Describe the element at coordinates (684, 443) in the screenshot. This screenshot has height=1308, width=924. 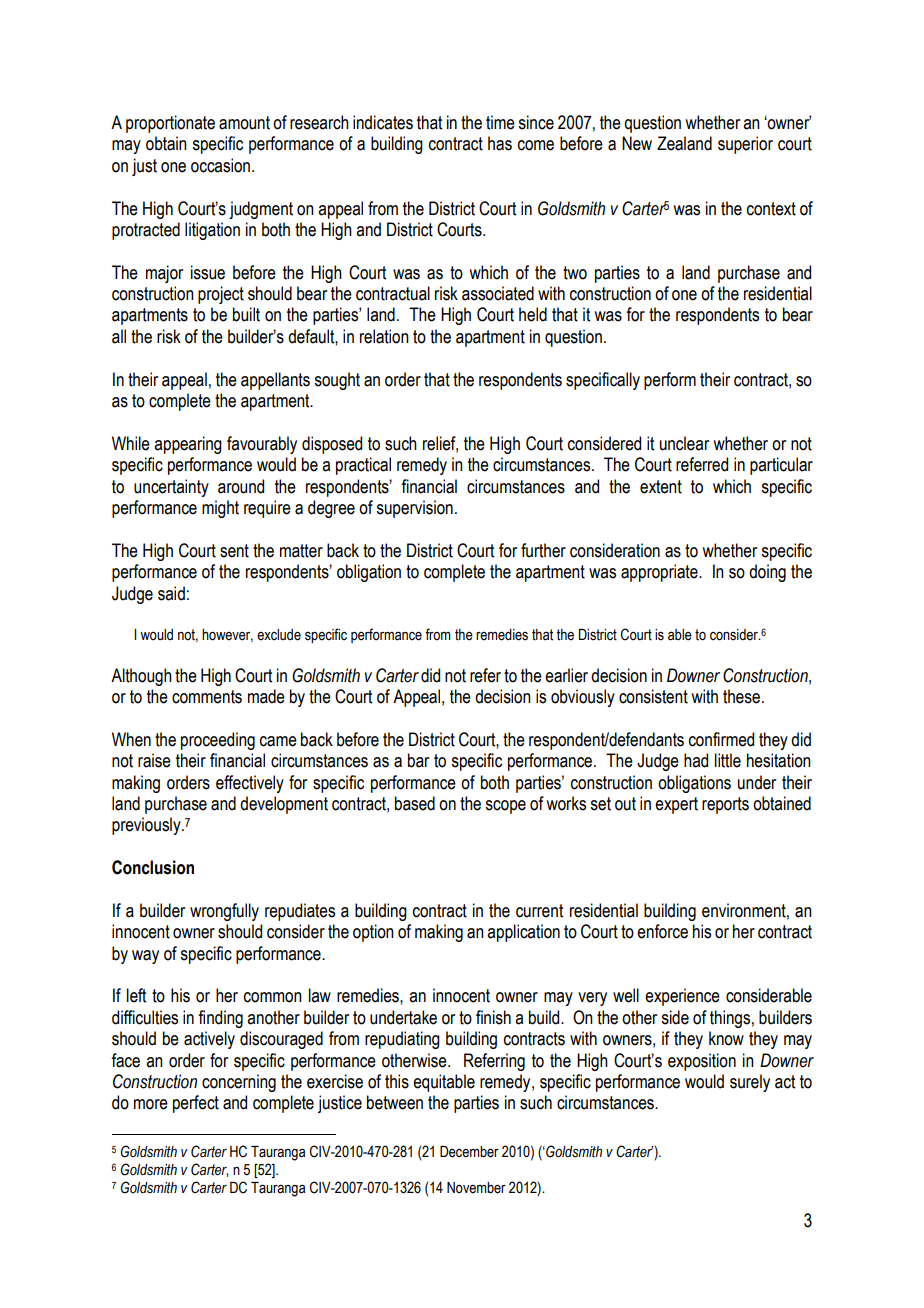
I see `unclear` at that location.
